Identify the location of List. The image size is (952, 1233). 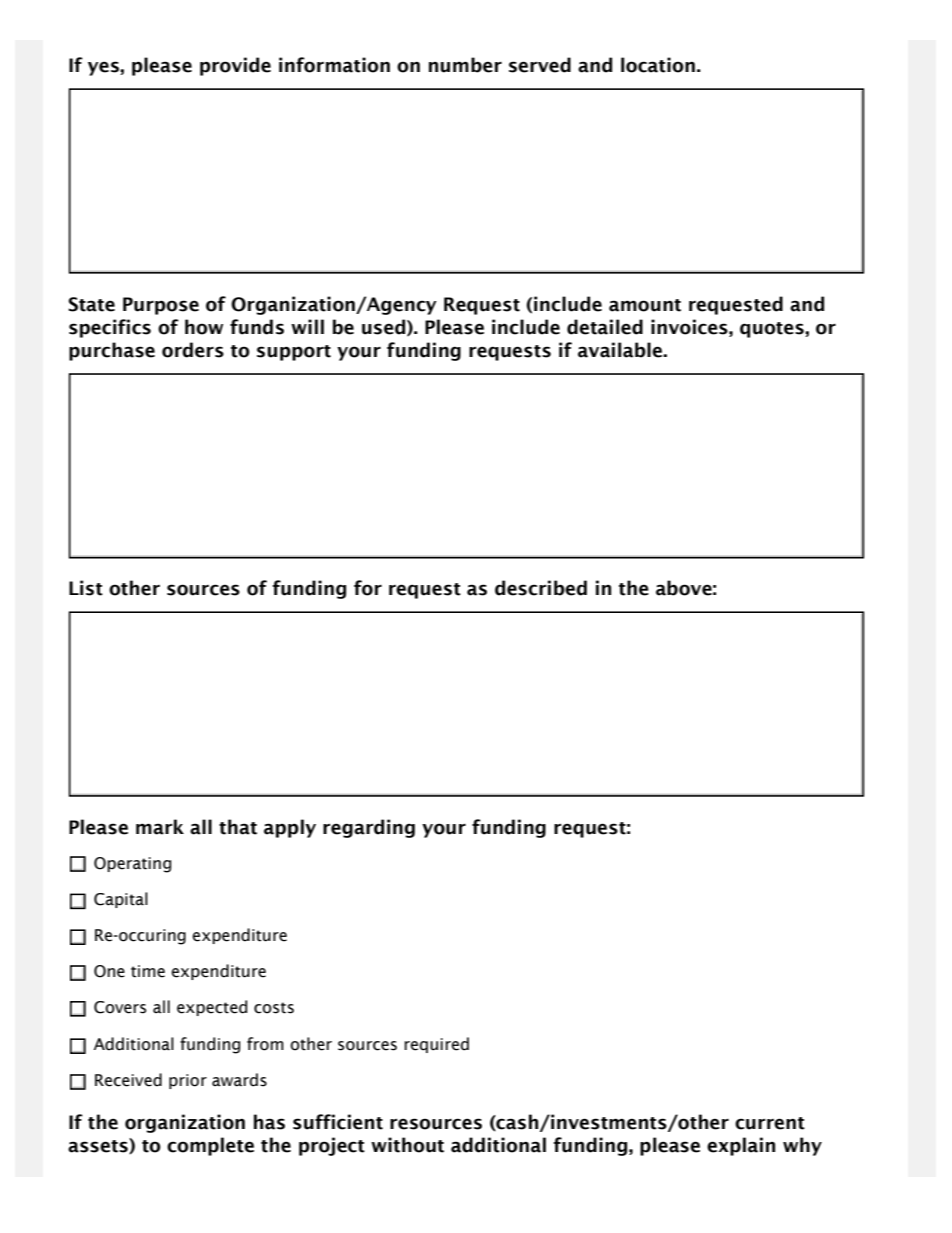
(86, 588).
